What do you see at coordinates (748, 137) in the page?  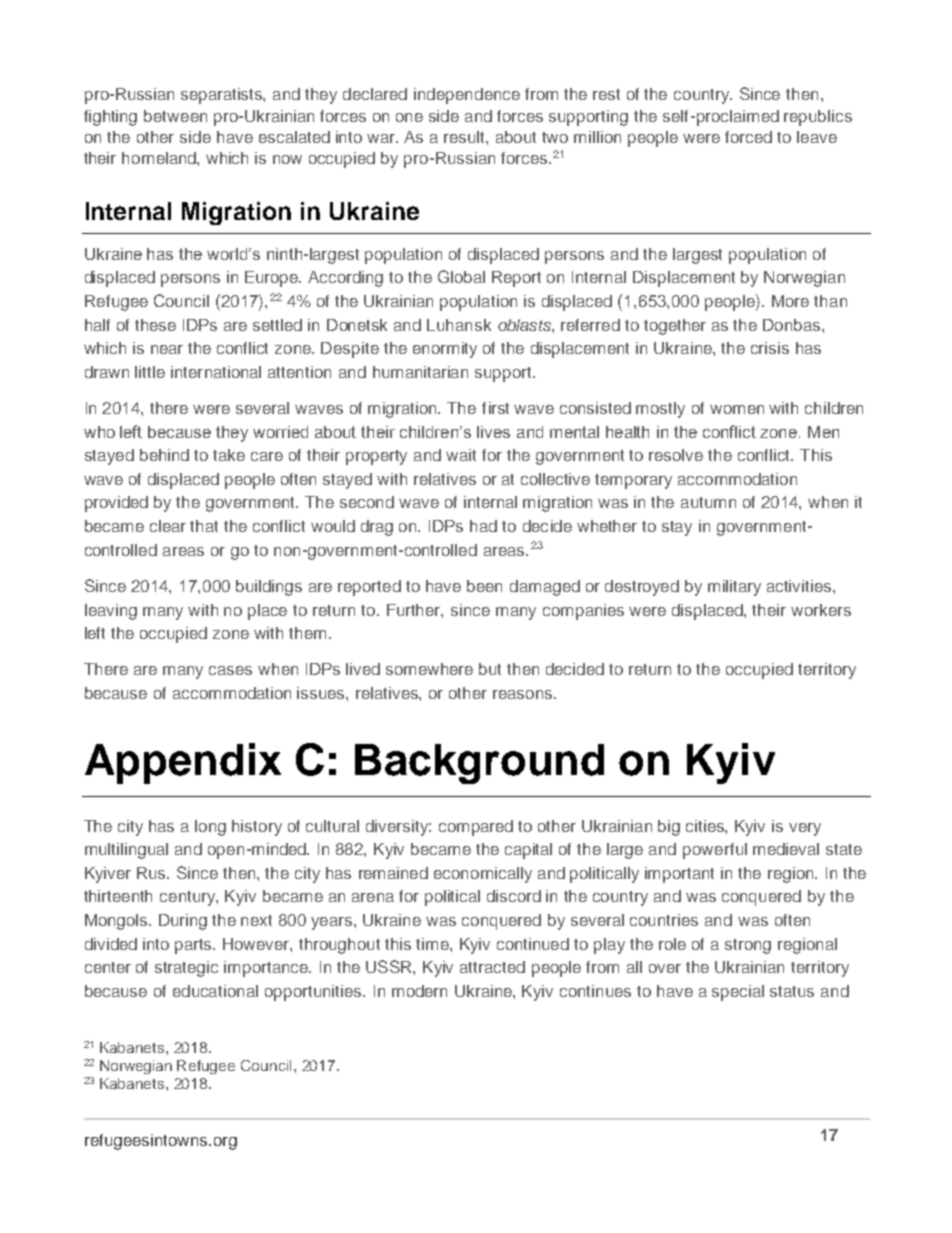 I see `forced` at bounding box center [748, 137].
